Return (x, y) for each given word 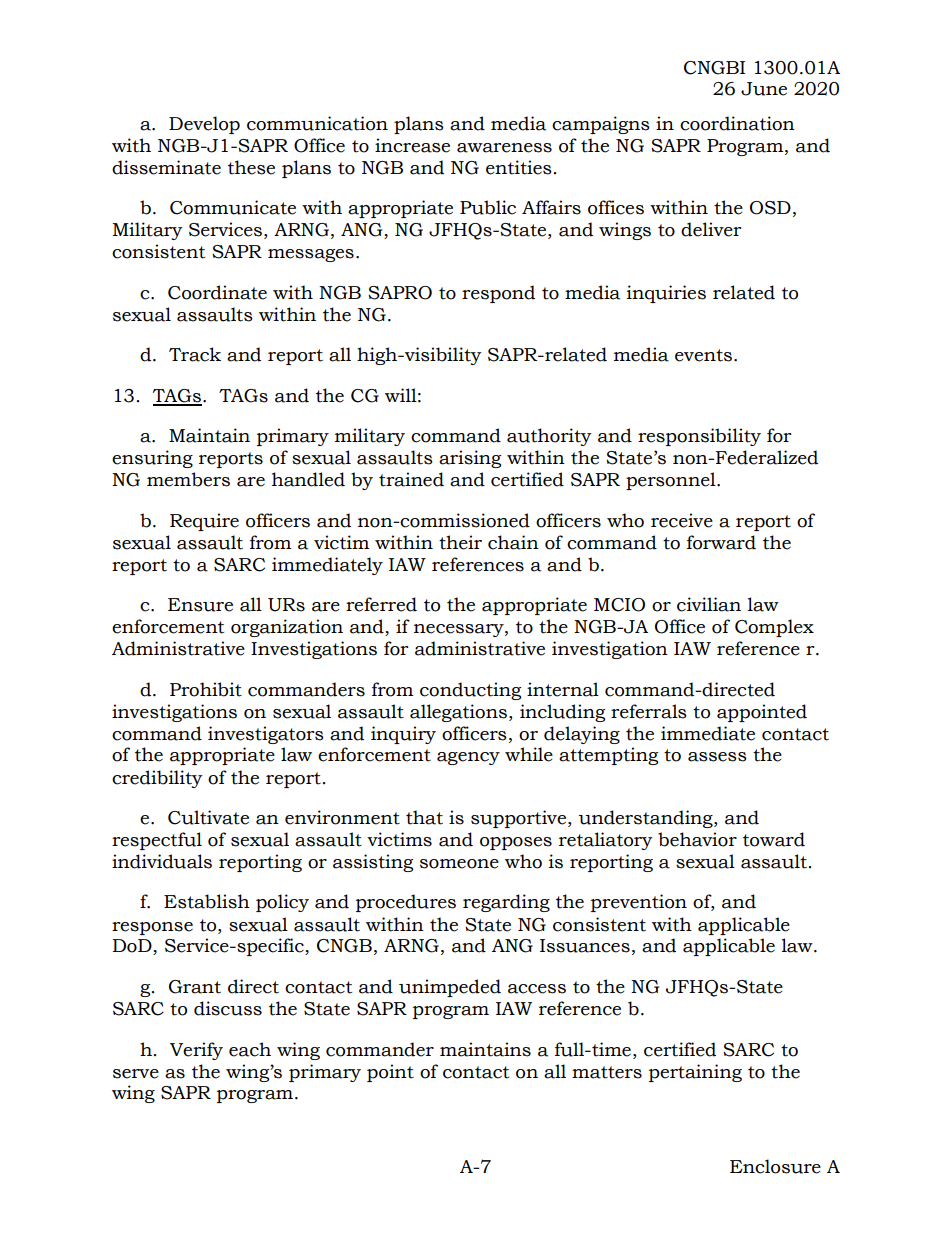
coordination (737, 123)
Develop (204, 125)
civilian (709, 604)
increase (412, 145)
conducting (470, 691)
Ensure (200, 605)
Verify (196, 1051)
